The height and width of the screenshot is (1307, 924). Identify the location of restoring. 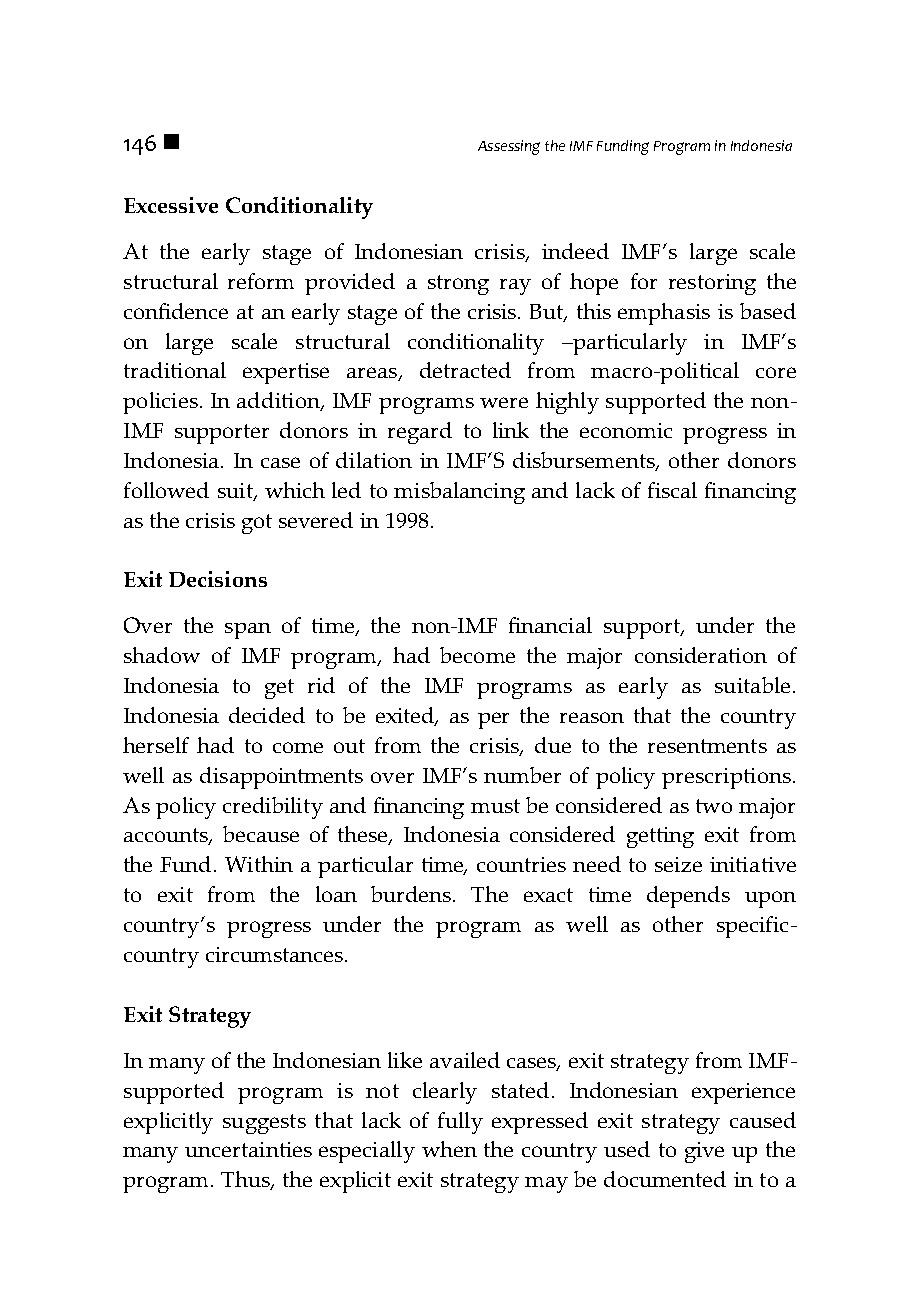
(712, 284).
